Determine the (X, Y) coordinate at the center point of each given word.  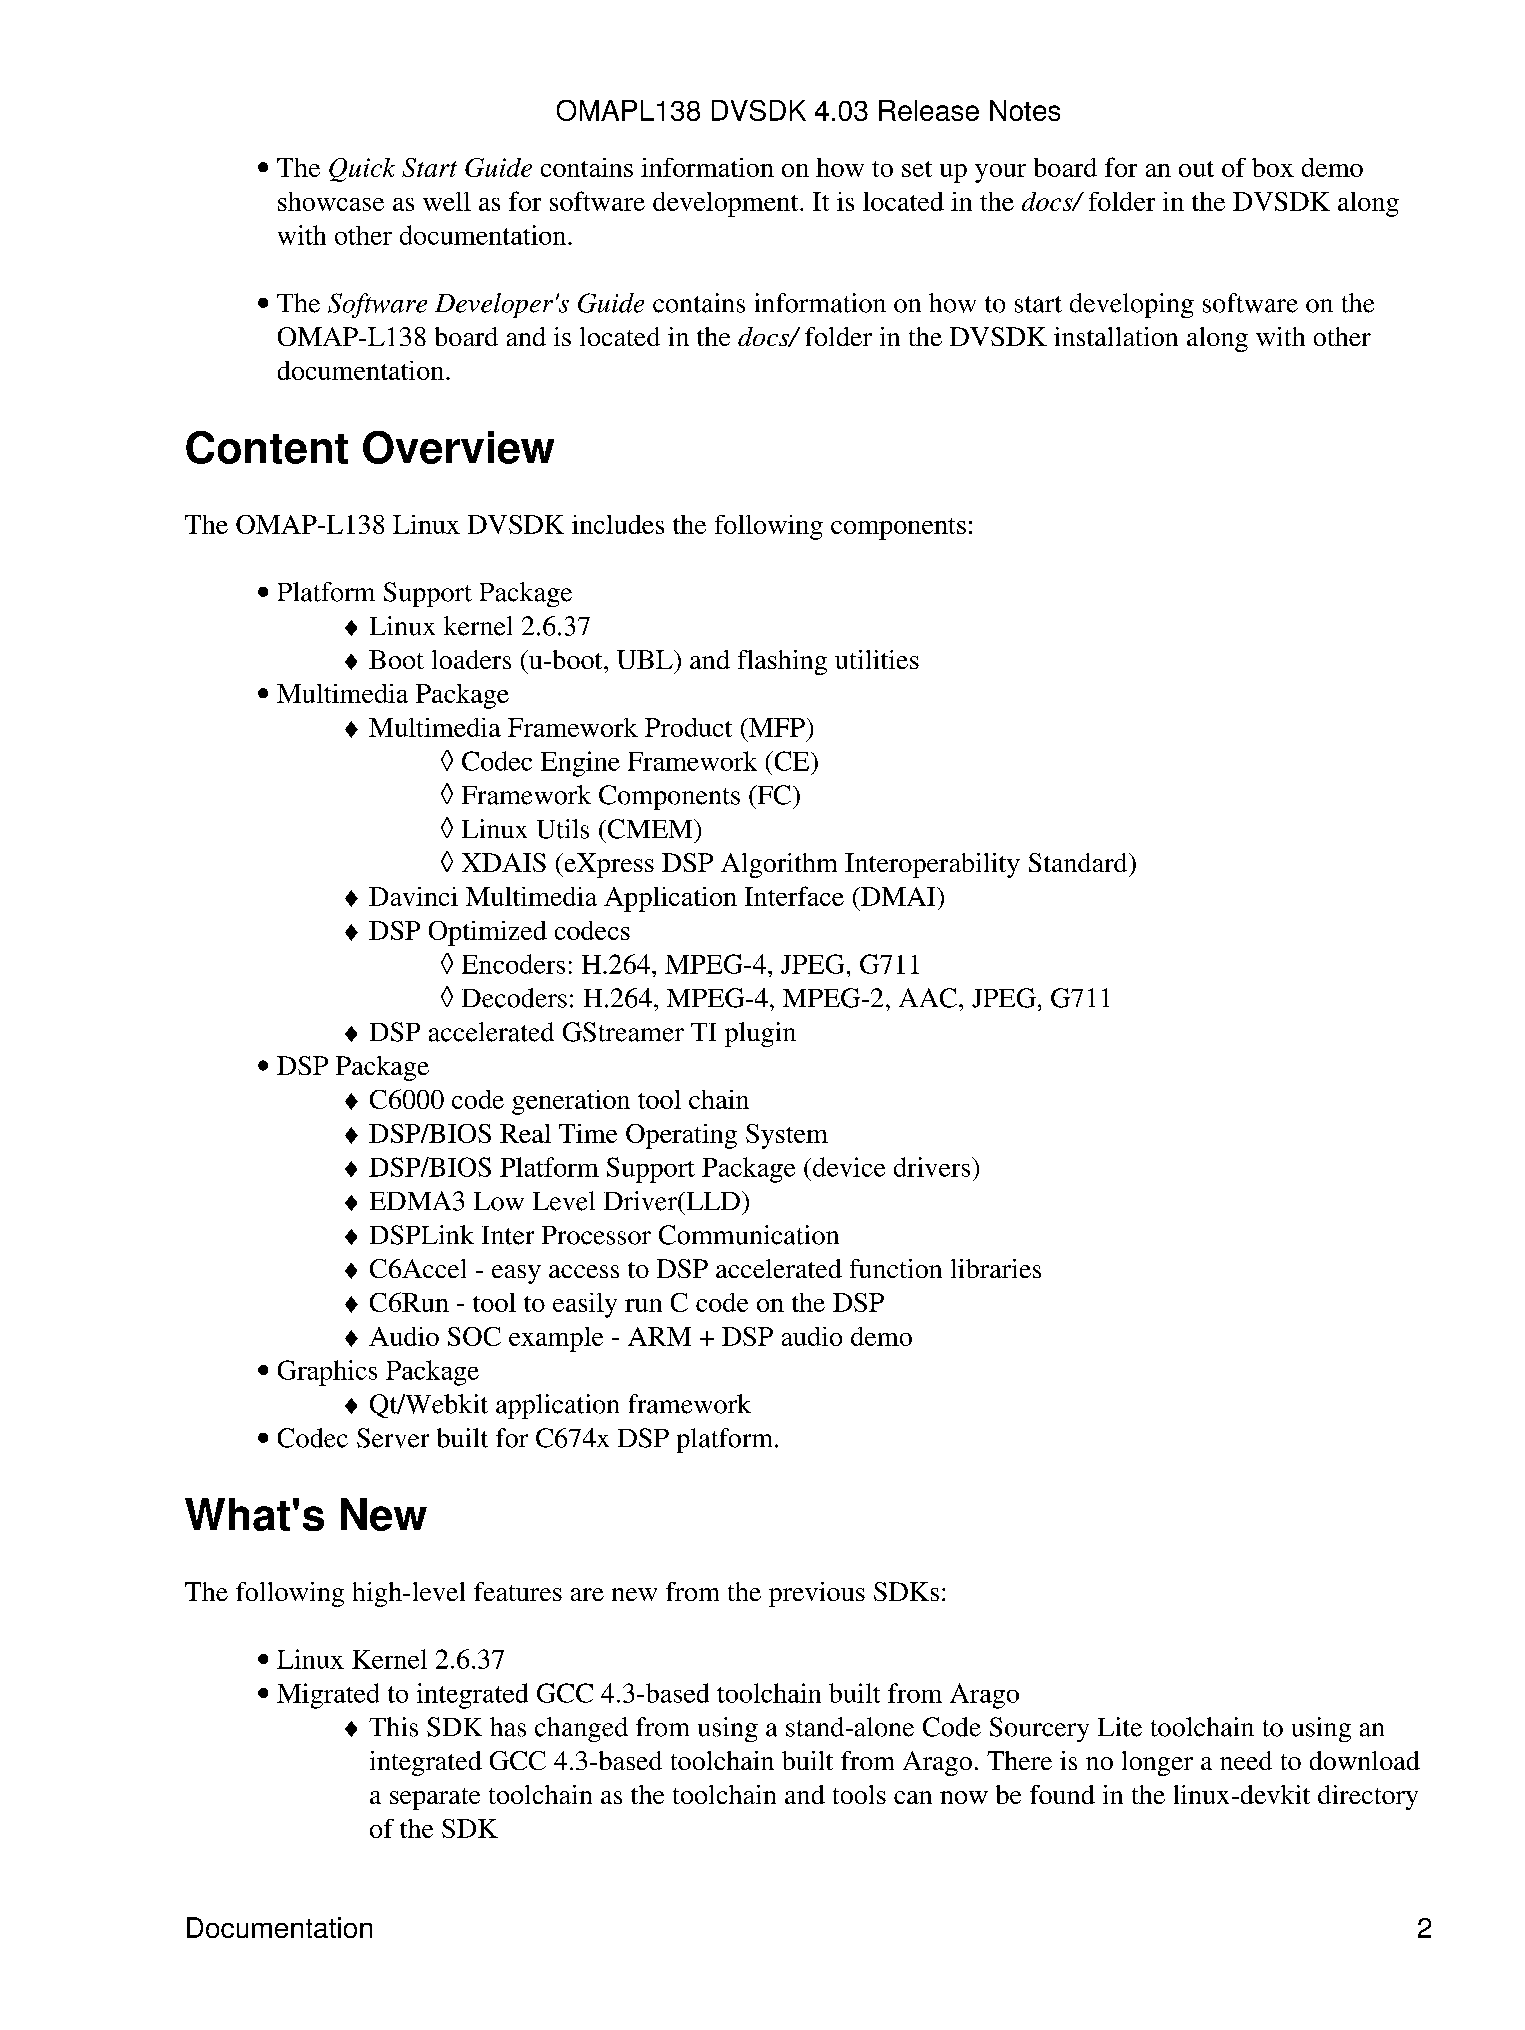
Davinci (413, 896)
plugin (760, 1034)
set (917, 169)
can (913, 1797)
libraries (996, 1268)
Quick (362, 170)
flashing (782, 662)
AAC (928, 998)
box (1273, 167)
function (896, 1268)
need (1246, 1760)
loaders (471, 659)
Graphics (327, 1373)
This (393, 1727)
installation (1116, 336)
